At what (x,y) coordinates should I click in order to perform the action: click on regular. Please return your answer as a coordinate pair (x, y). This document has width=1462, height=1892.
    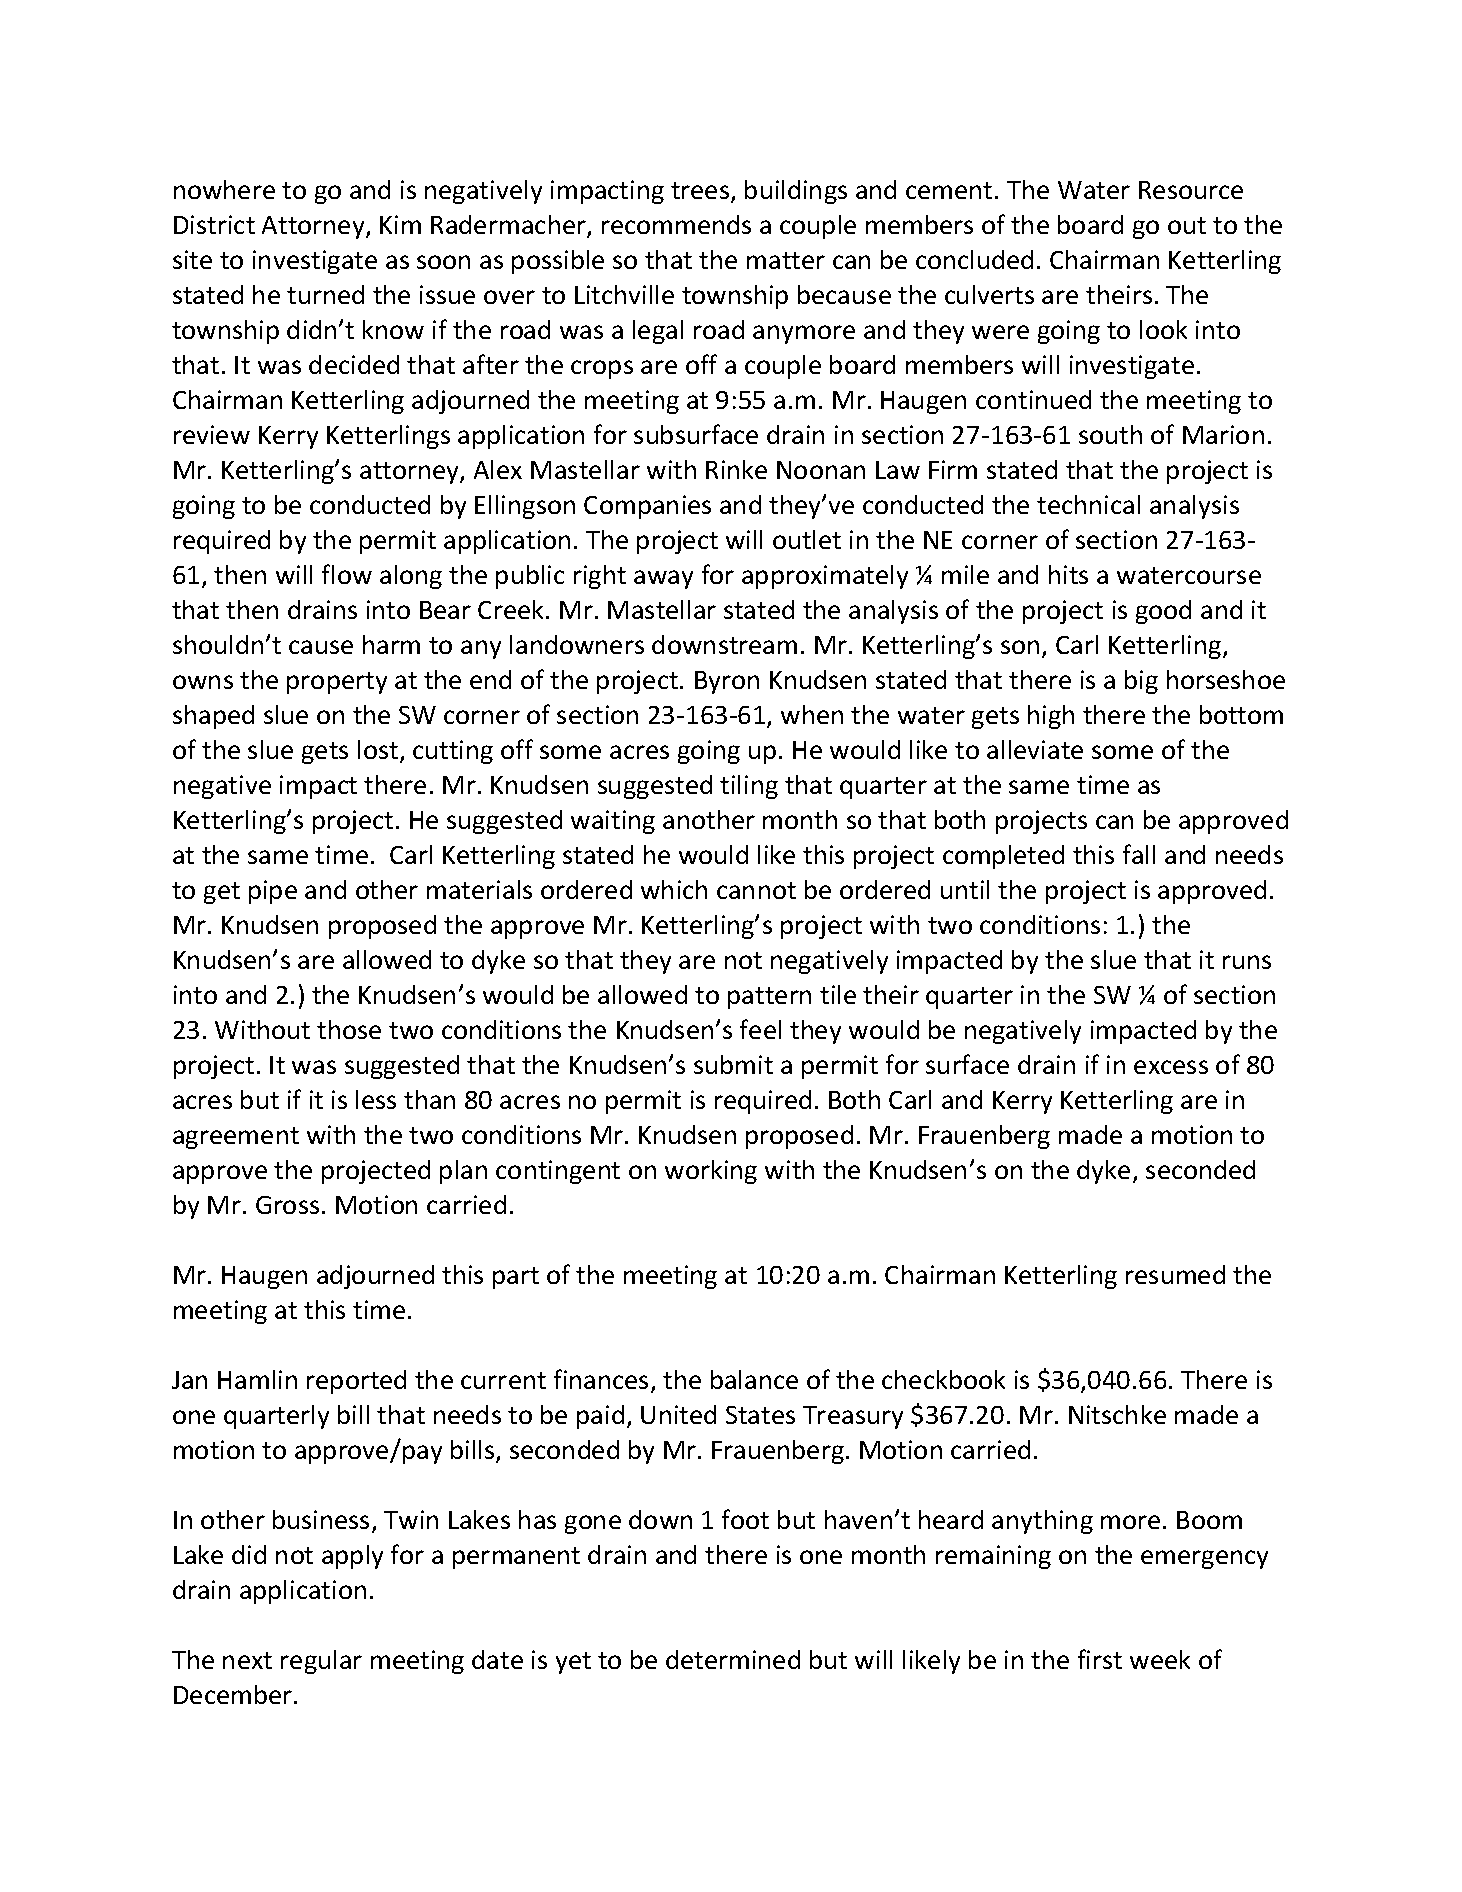
    Looking at the image, I should click on (321, 1662).
